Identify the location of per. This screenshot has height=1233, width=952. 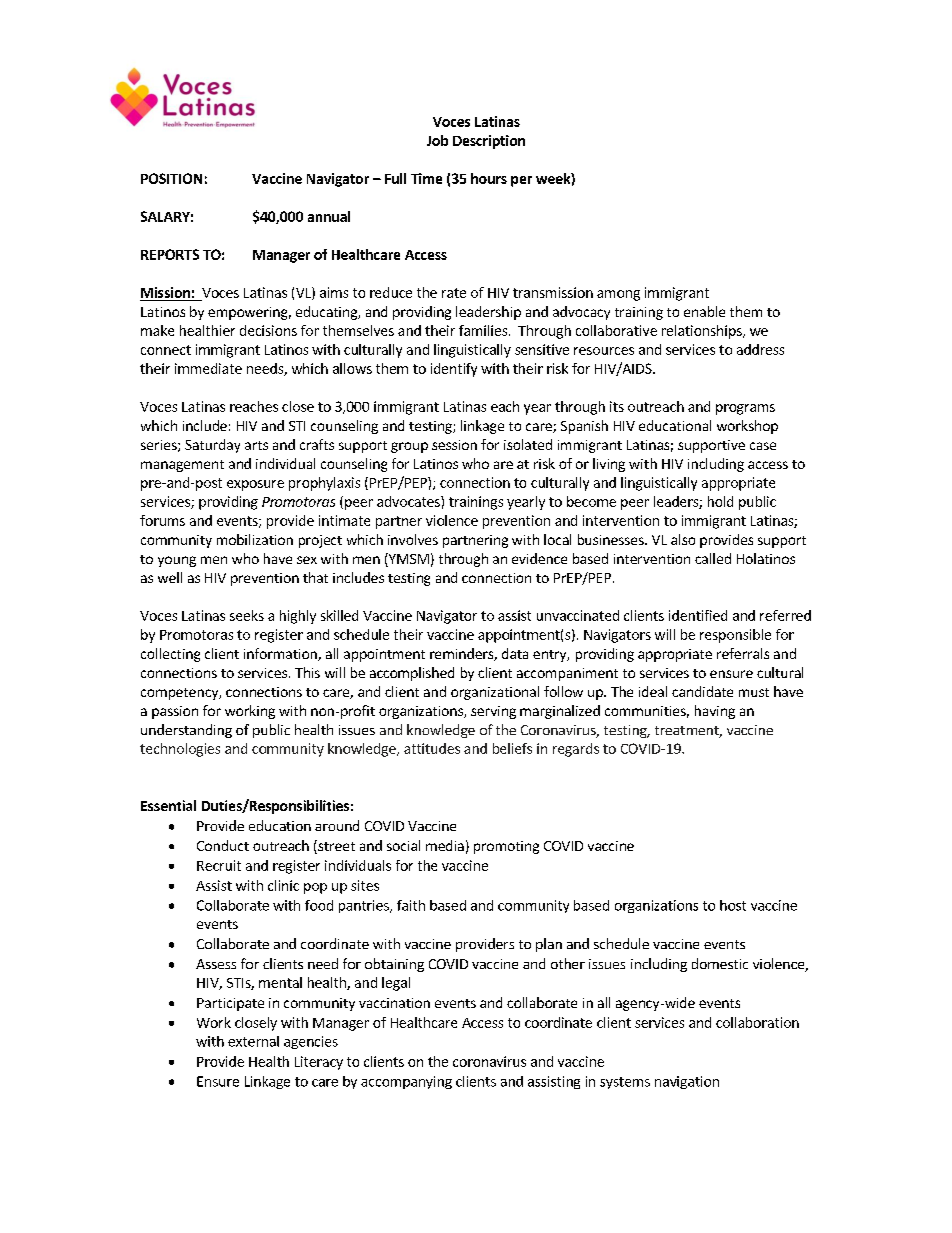
(521, 181).
